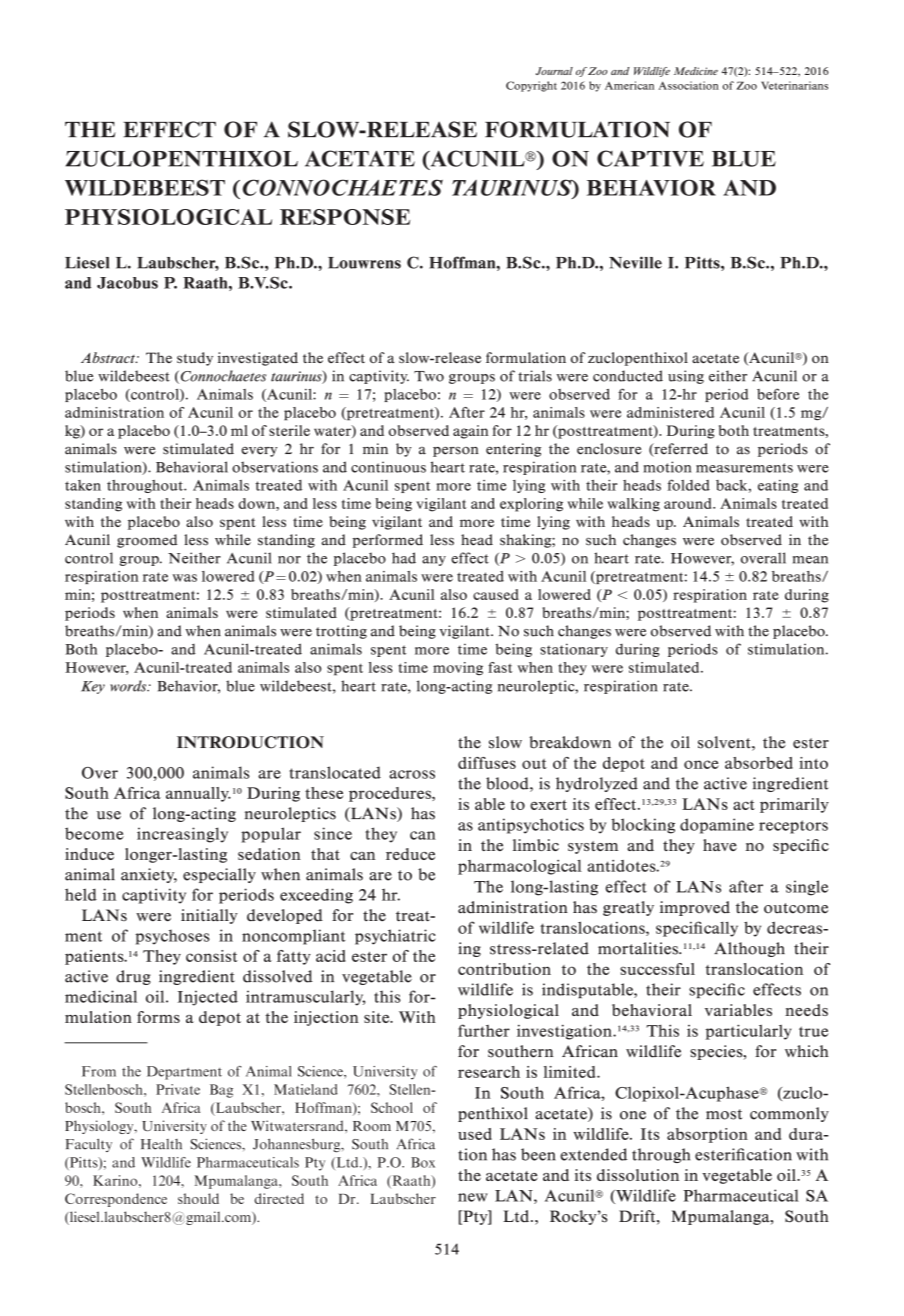 Image resolution: width=904 pixels, height=1316 pixels. What do you see at coordinates (423, 1162) in the page?
I see `Box` at bounding box center [423, 1162].
